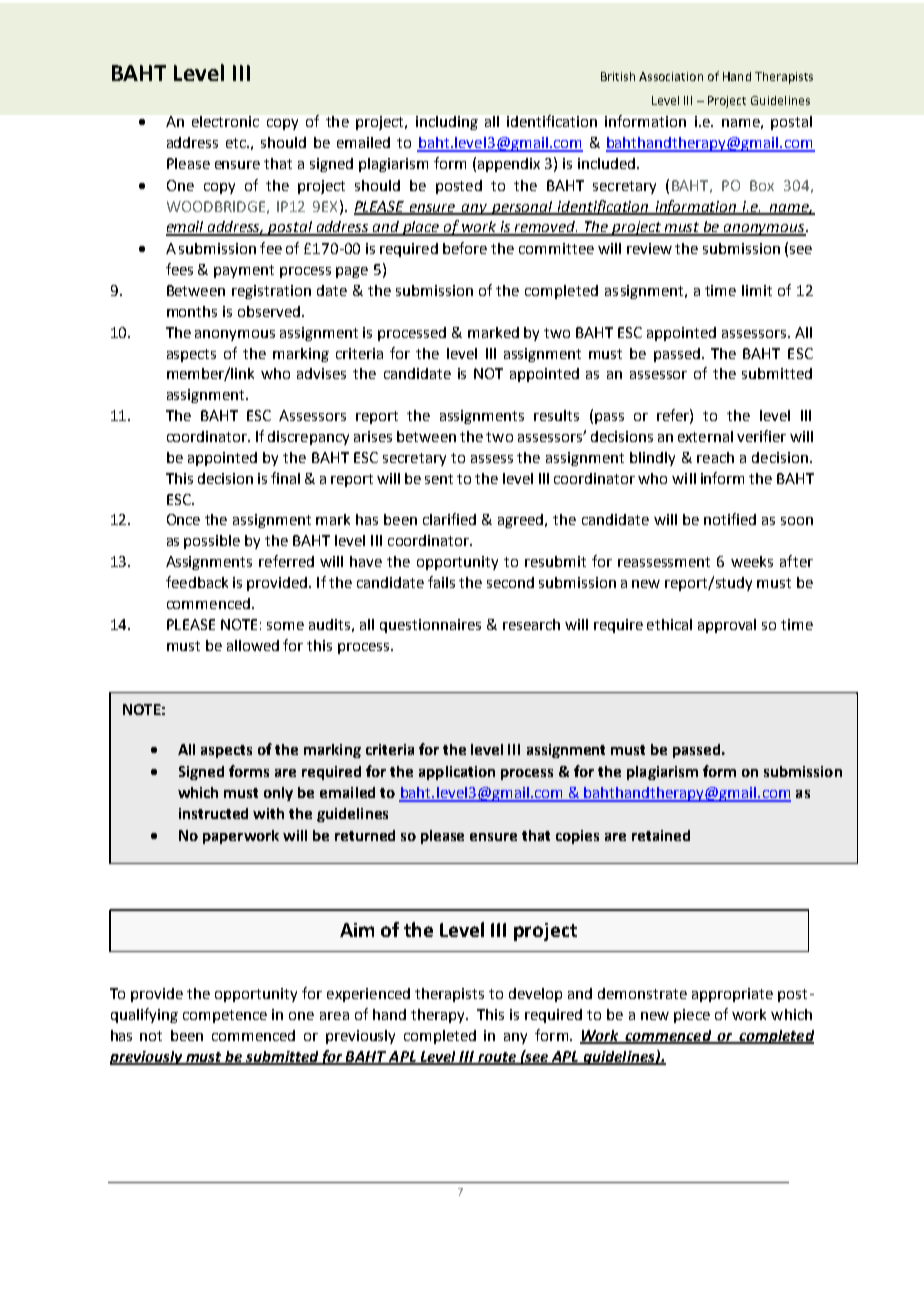 The width and height of the document is (924, 1308). What do you see at coordinates (225, 121) in the document?
I see `electronic` at bounding box center [225, 121].
